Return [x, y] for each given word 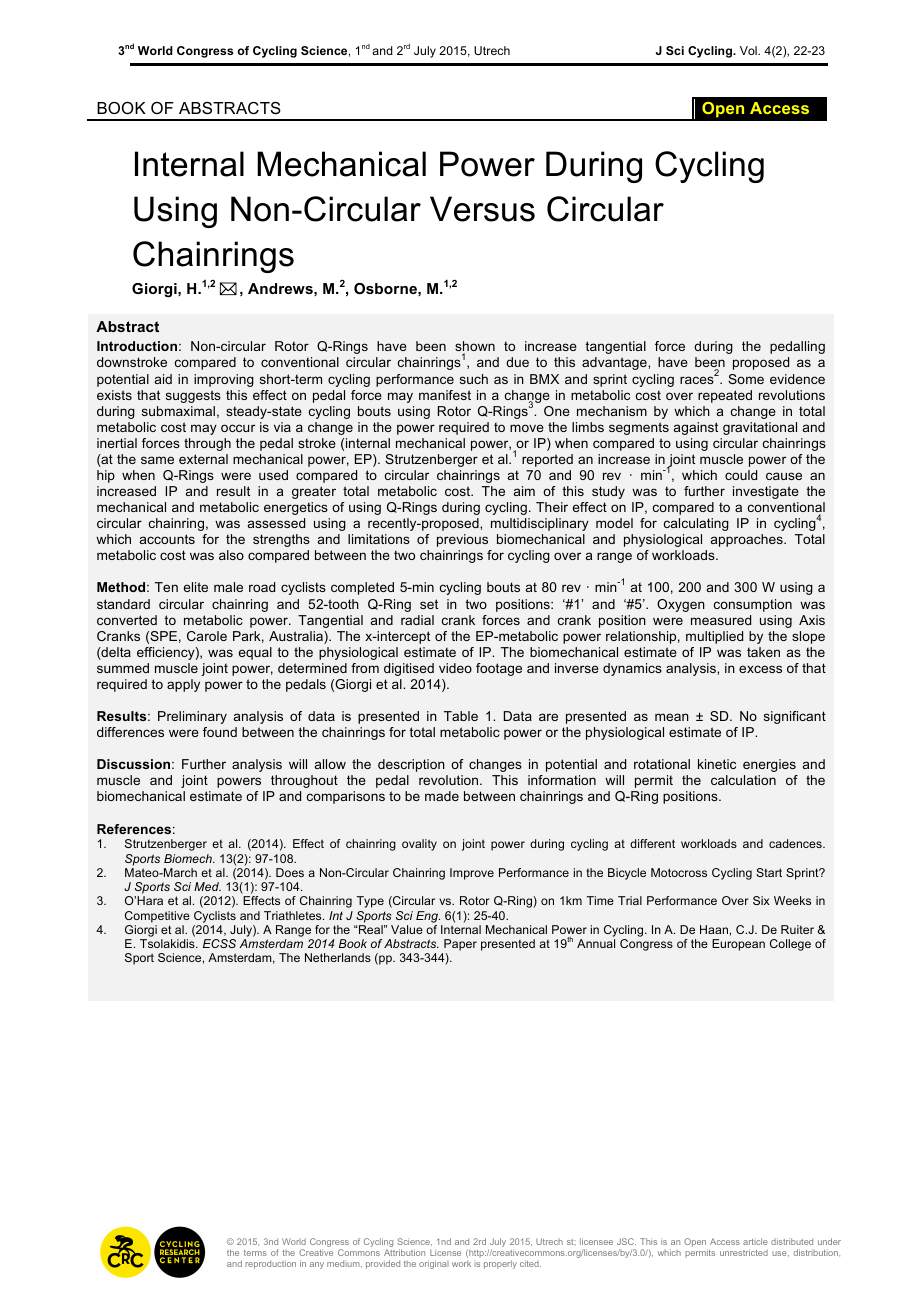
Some [746, 379]
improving [224, 380]
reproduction [270, 1264]
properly [500, 1264]
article [755, 1241]
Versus [482, 209]
